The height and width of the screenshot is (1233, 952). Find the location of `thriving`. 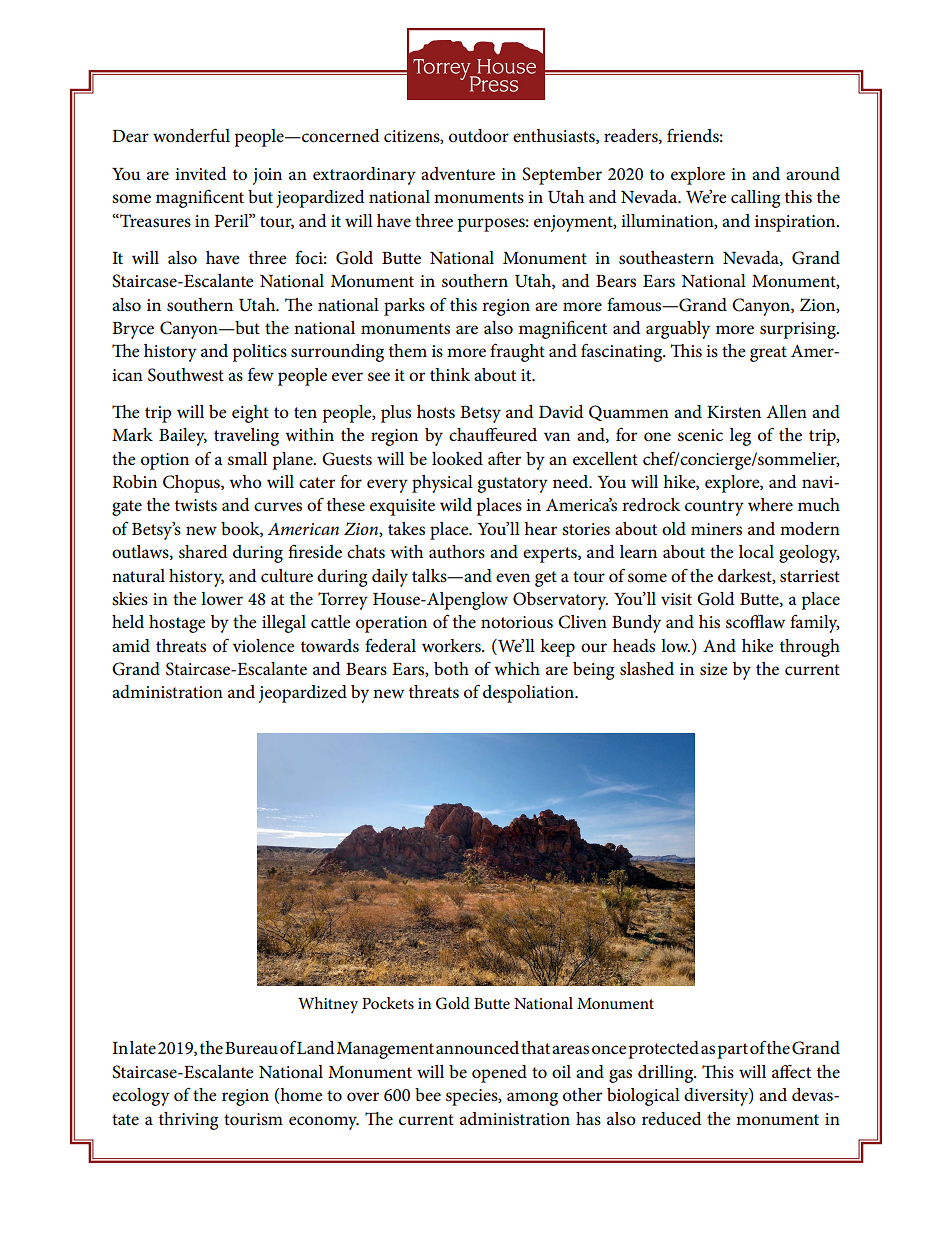

thriving is located at coordinates (188, 1121).
